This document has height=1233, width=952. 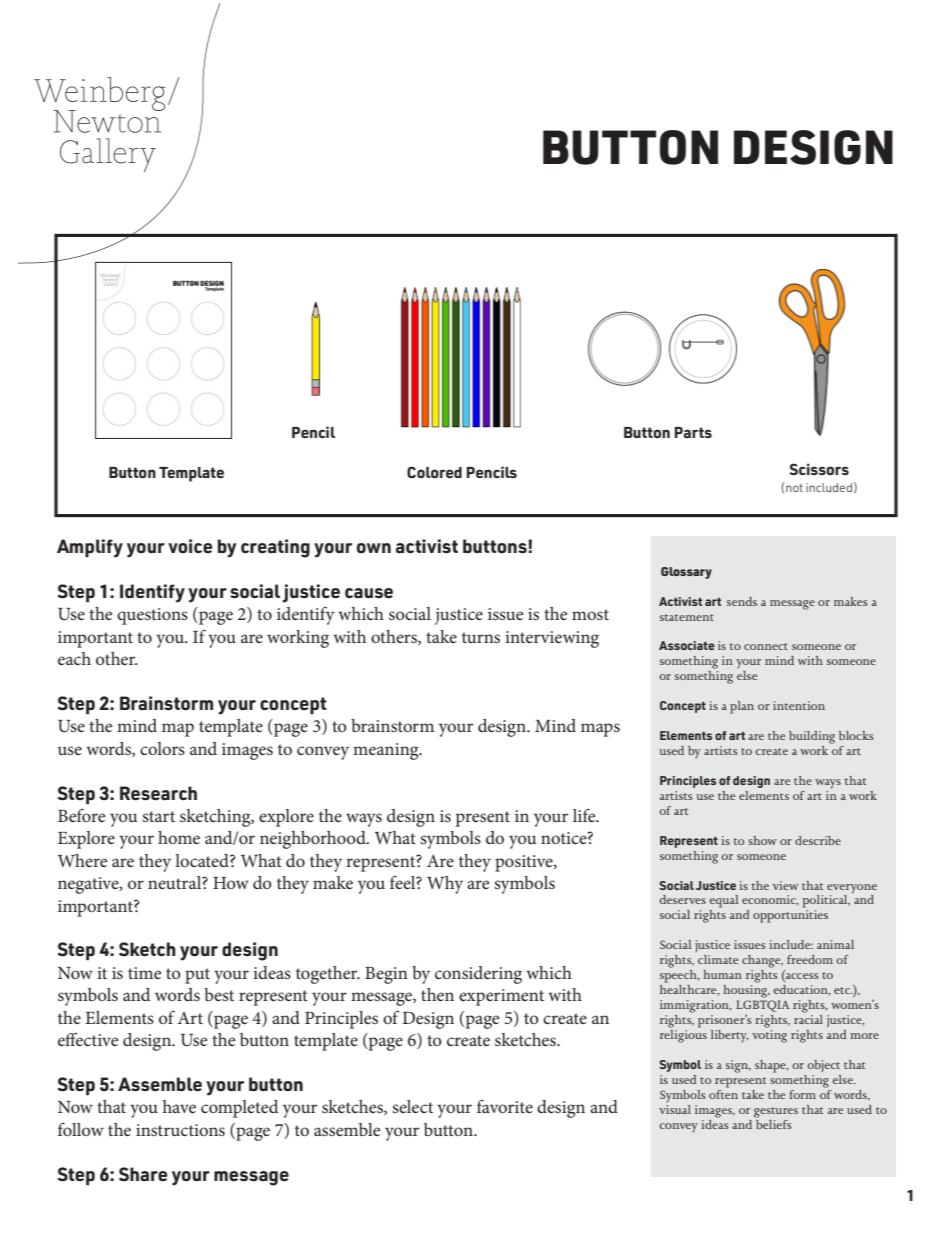 What do you see at coordinates (819, 469) in the document?
I see `Scissors` at bounding box center [819, 469].
